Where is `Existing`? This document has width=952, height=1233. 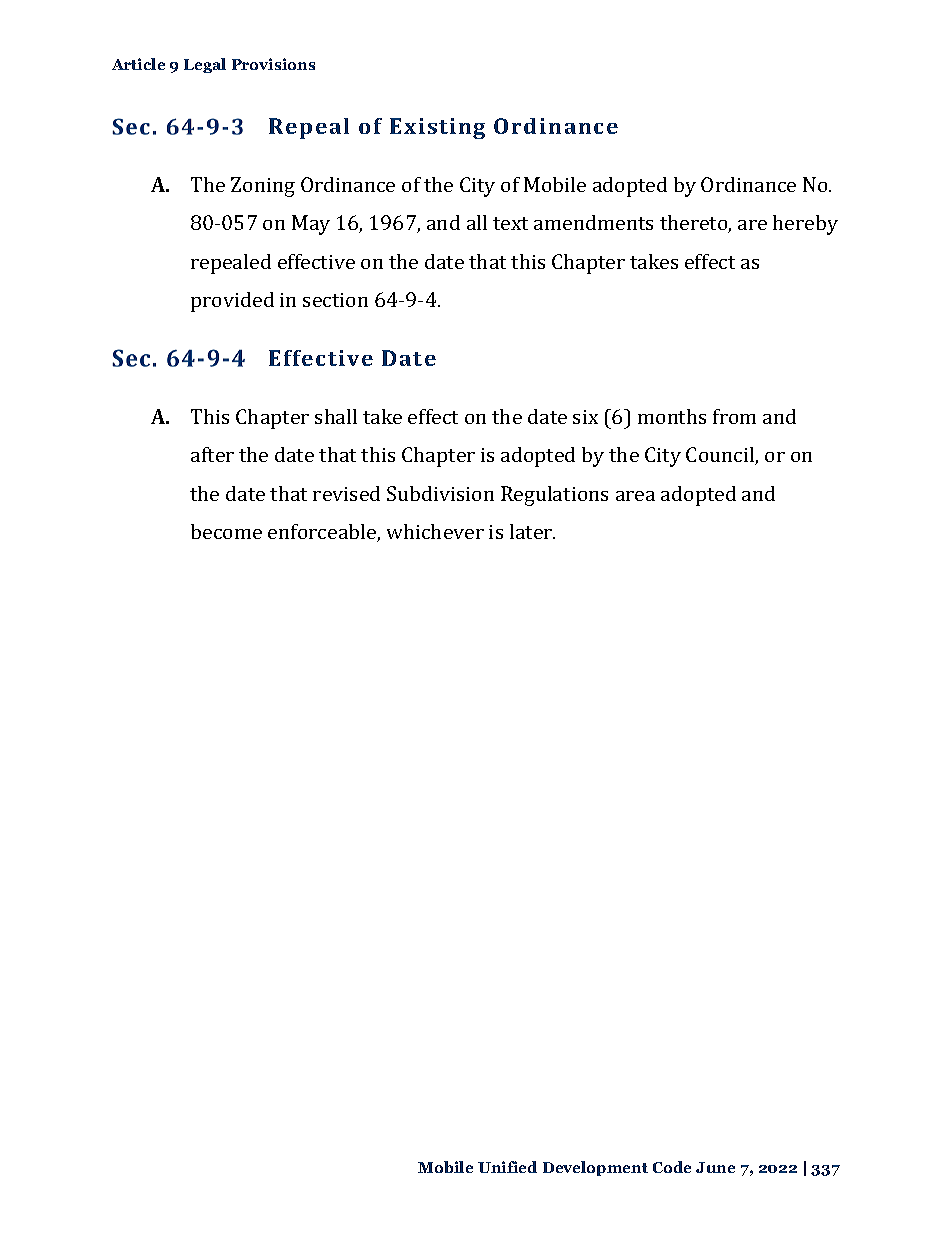 Existing is located at coordinates (437, 128).
